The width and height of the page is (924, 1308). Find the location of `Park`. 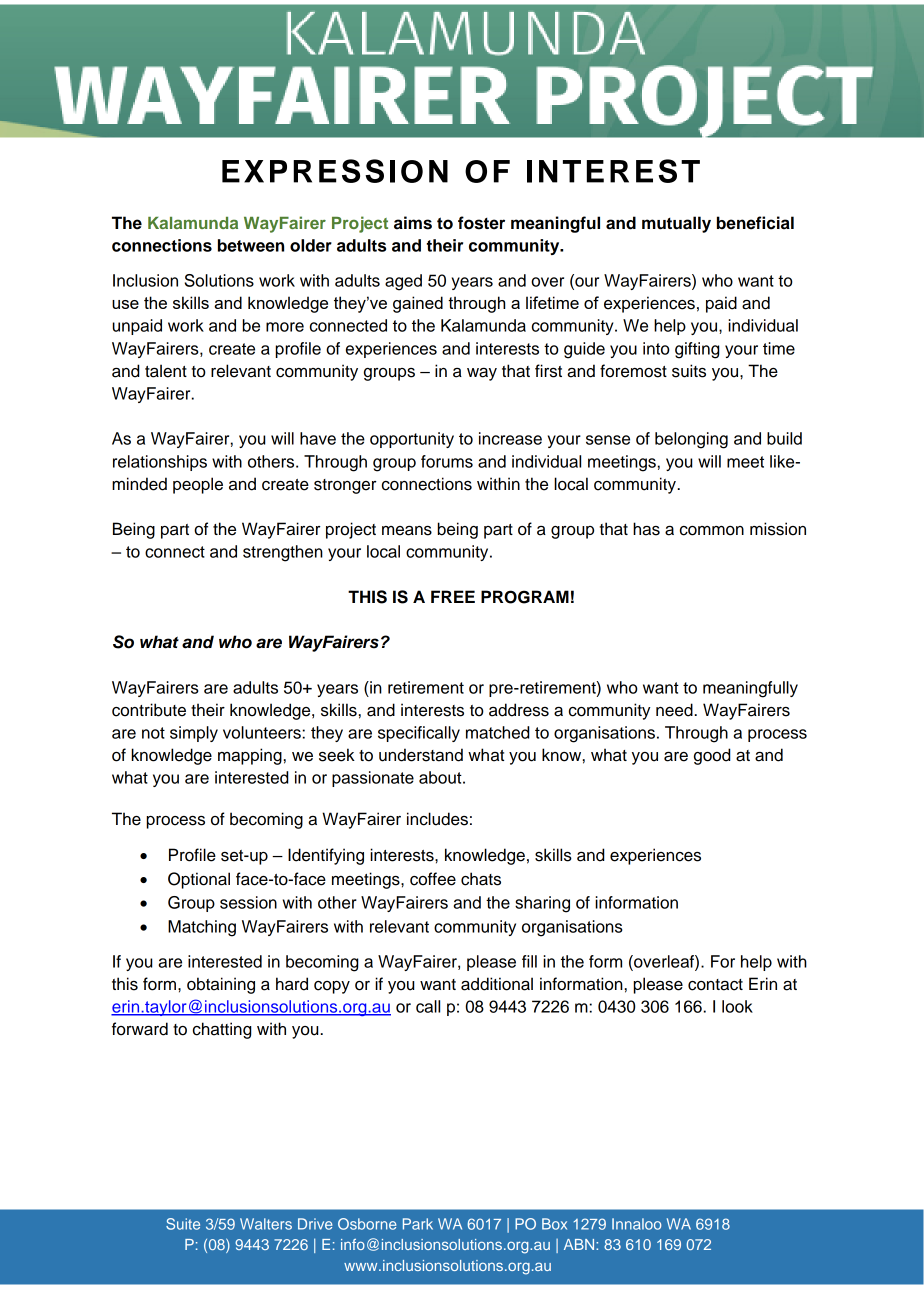

Park is located at coordinates (418, 1224).
